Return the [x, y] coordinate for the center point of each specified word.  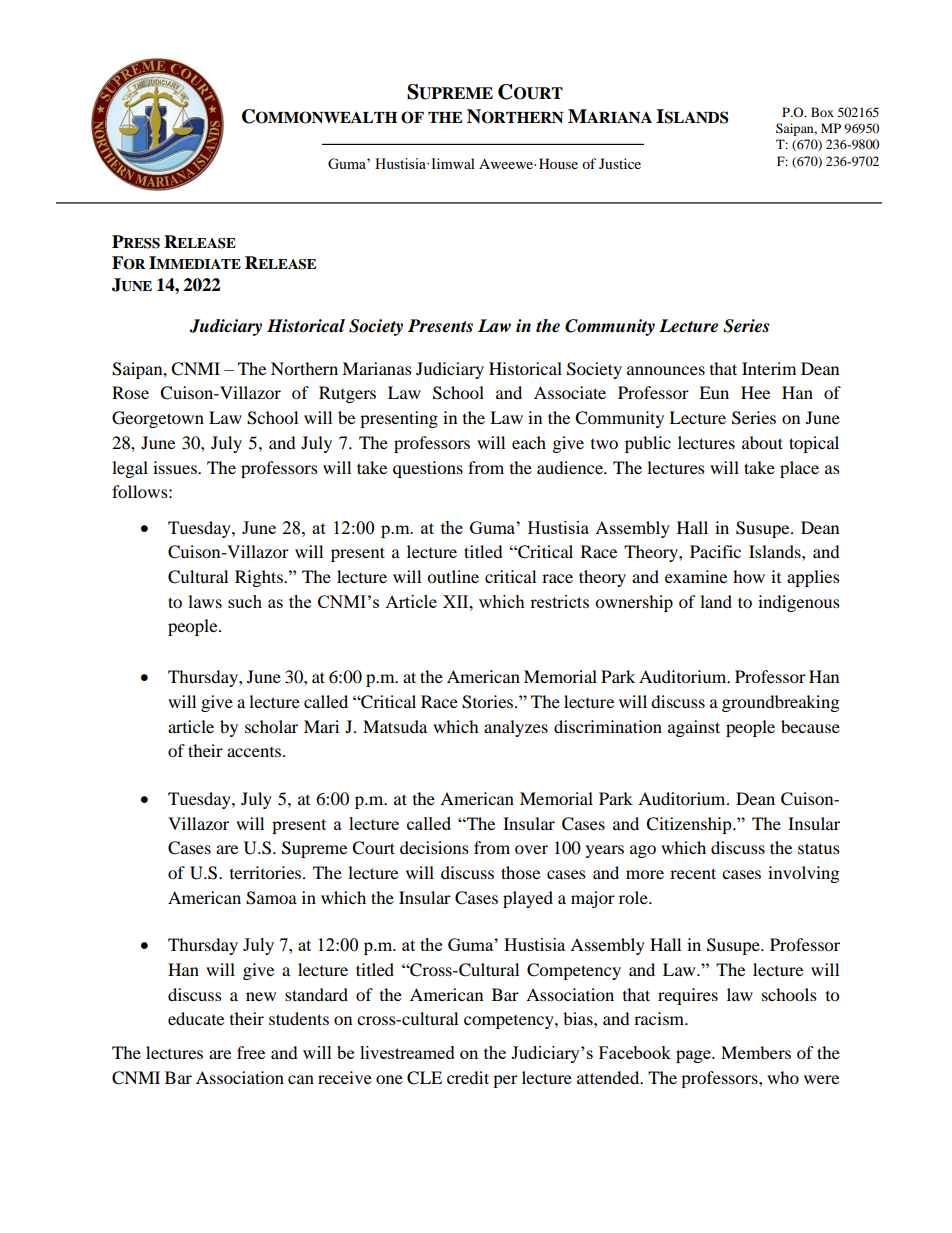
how [749, 576]
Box [822, 112]
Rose [130, 392]
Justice [620, 163]
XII [457, 601]
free [251, 1052]
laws [205, 601]
